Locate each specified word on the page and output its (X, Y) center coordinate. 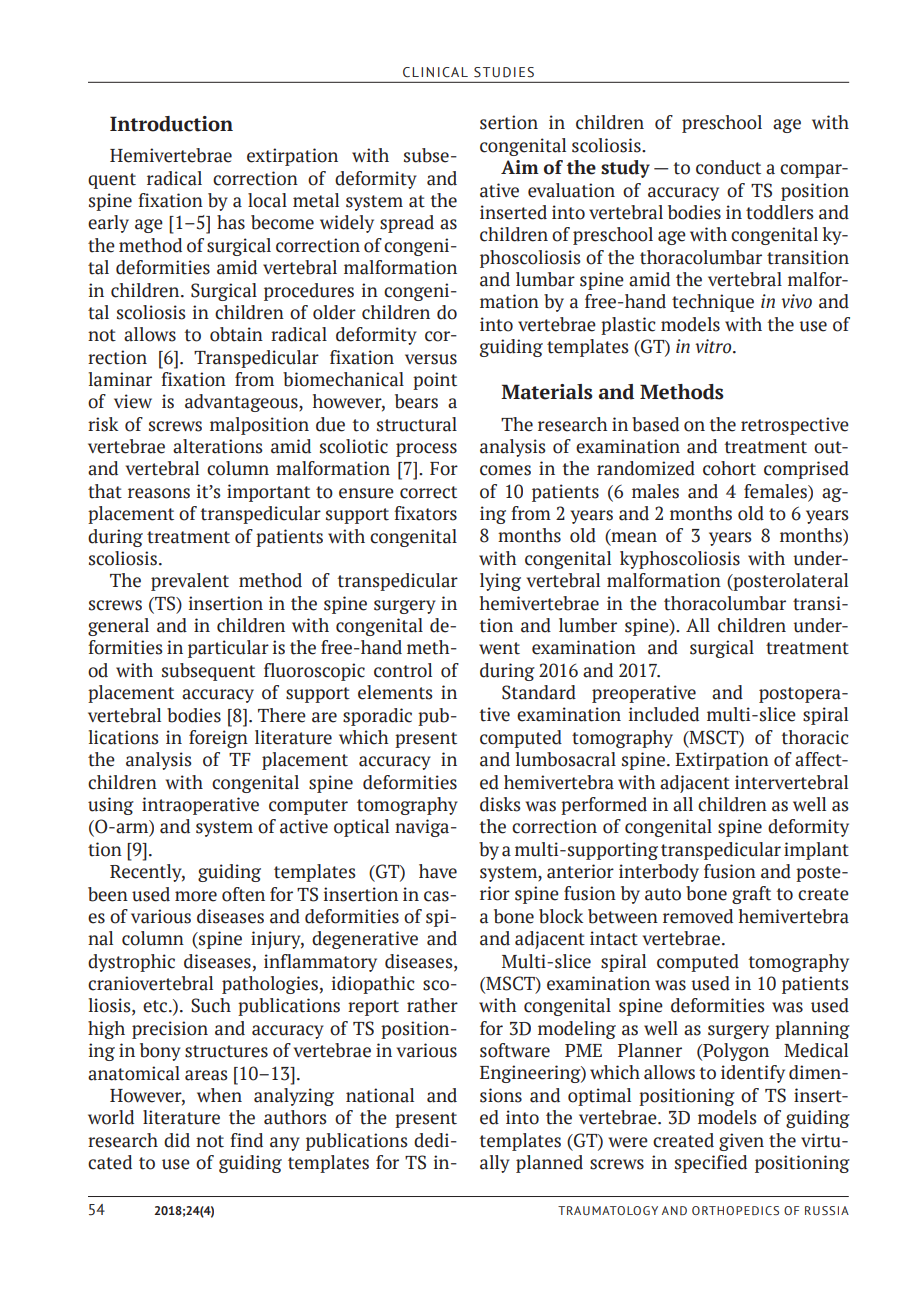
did (177, 1140)
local (267, 200)
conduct (728, 167)
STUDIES (504, 72)
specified (711, 1164)
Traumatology (608, 1210)
